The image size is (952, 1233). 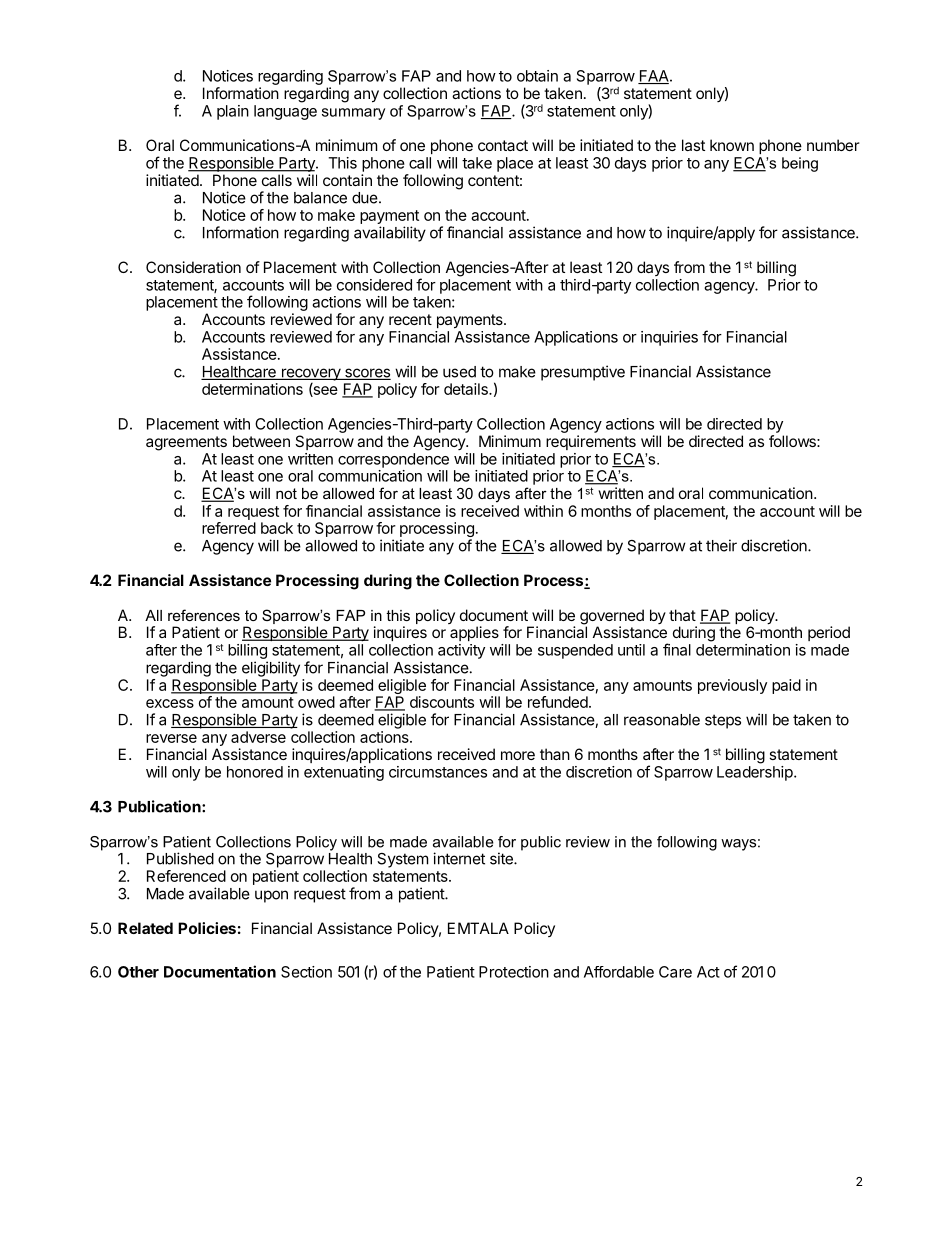 What do you see at coordinates (518, 755) in the screenshot?
I see `more` at bounding box center [518, 755].
